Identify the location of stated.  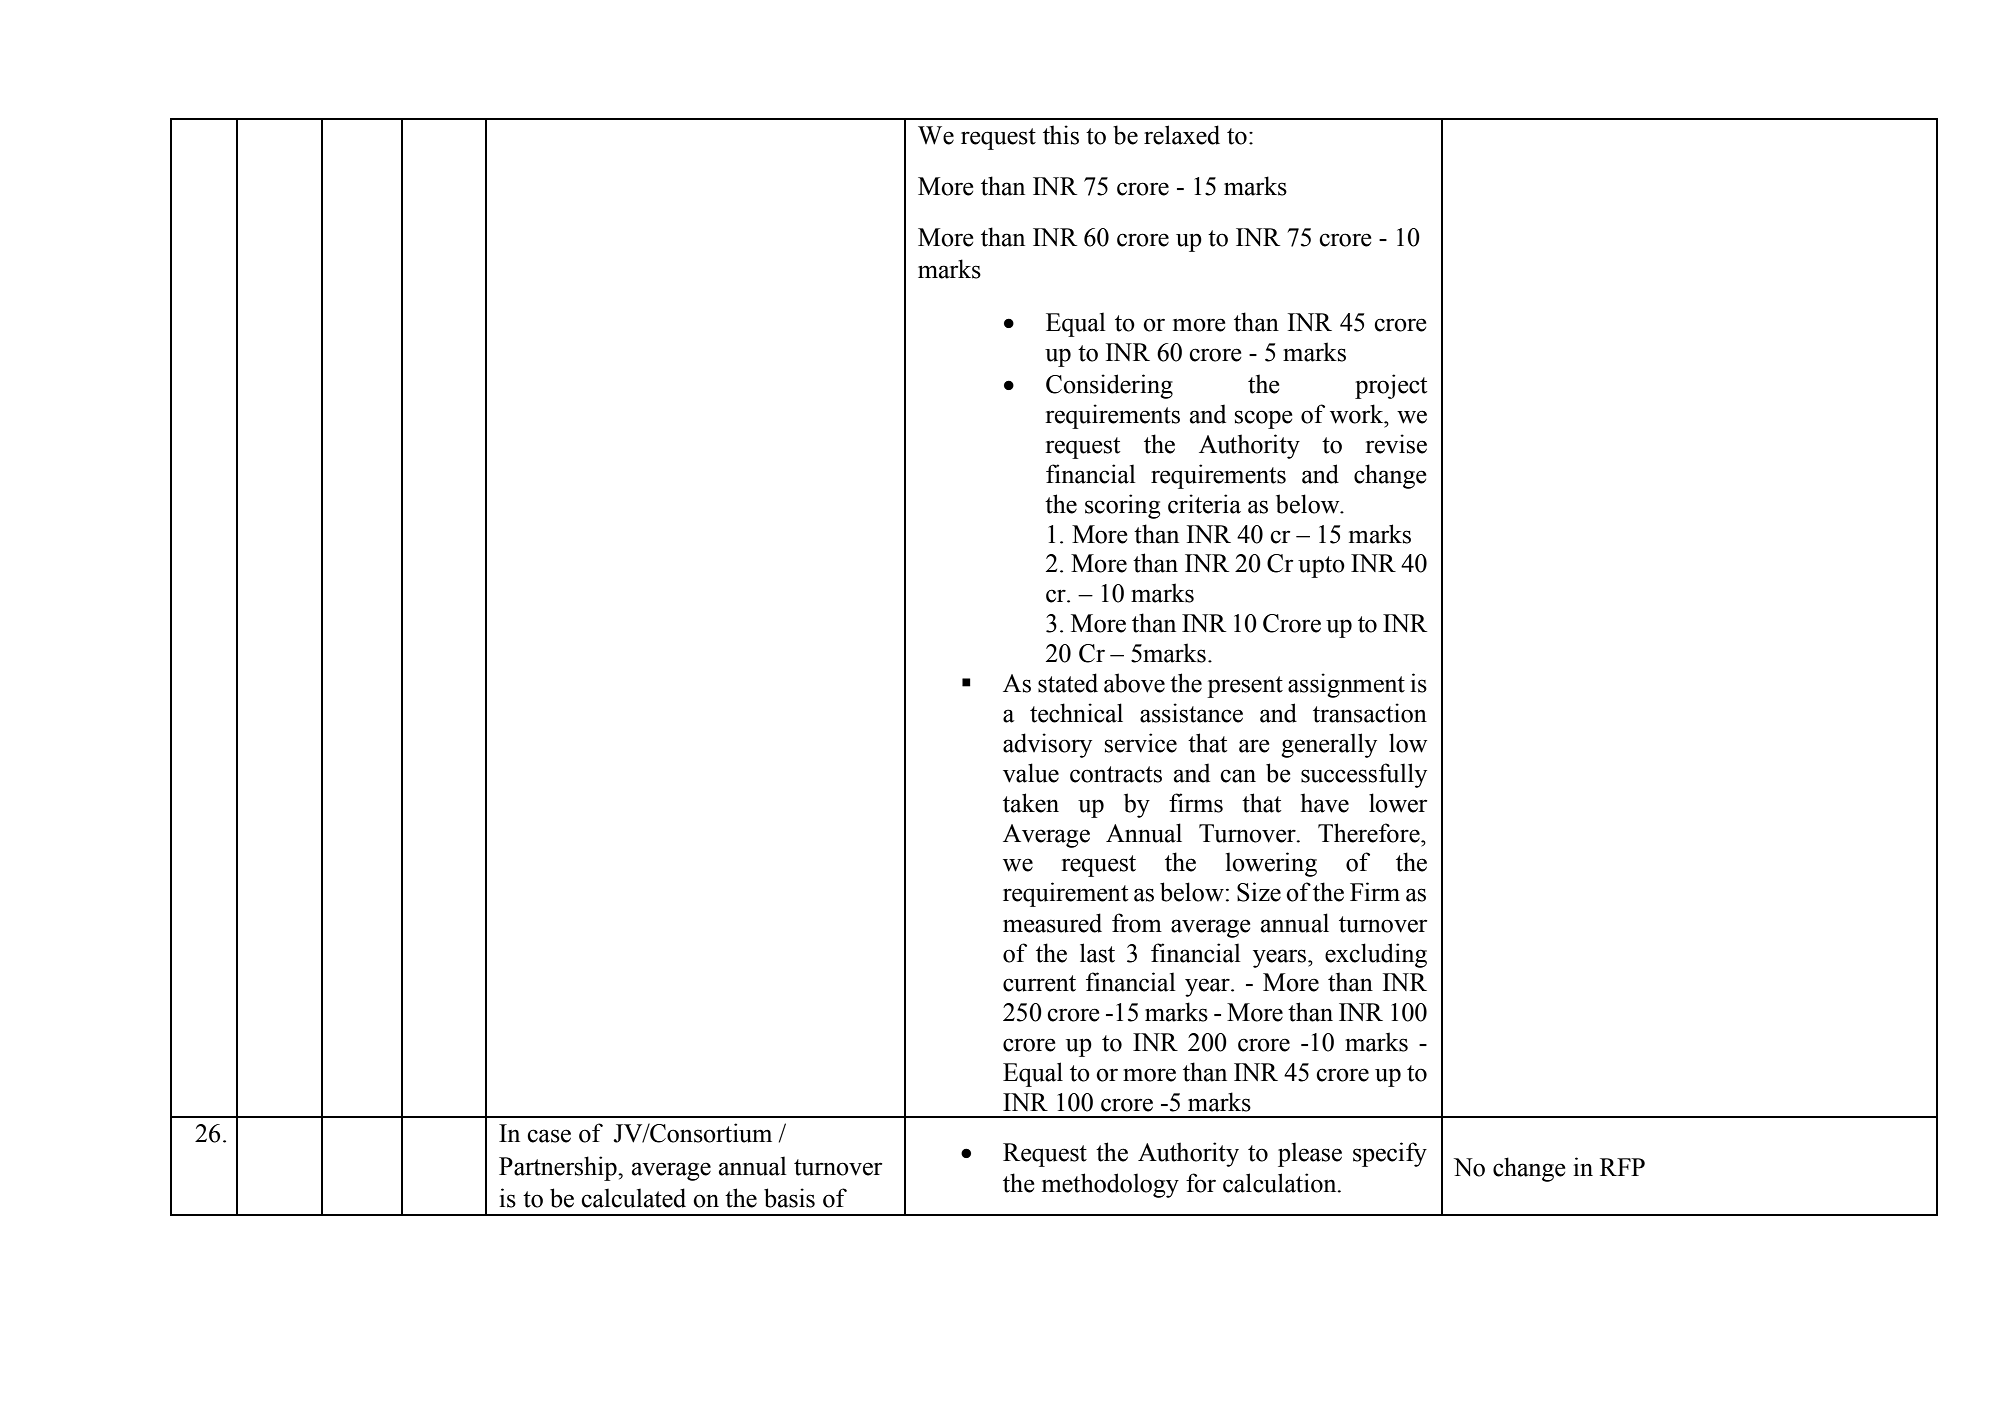
(1068, 683).
